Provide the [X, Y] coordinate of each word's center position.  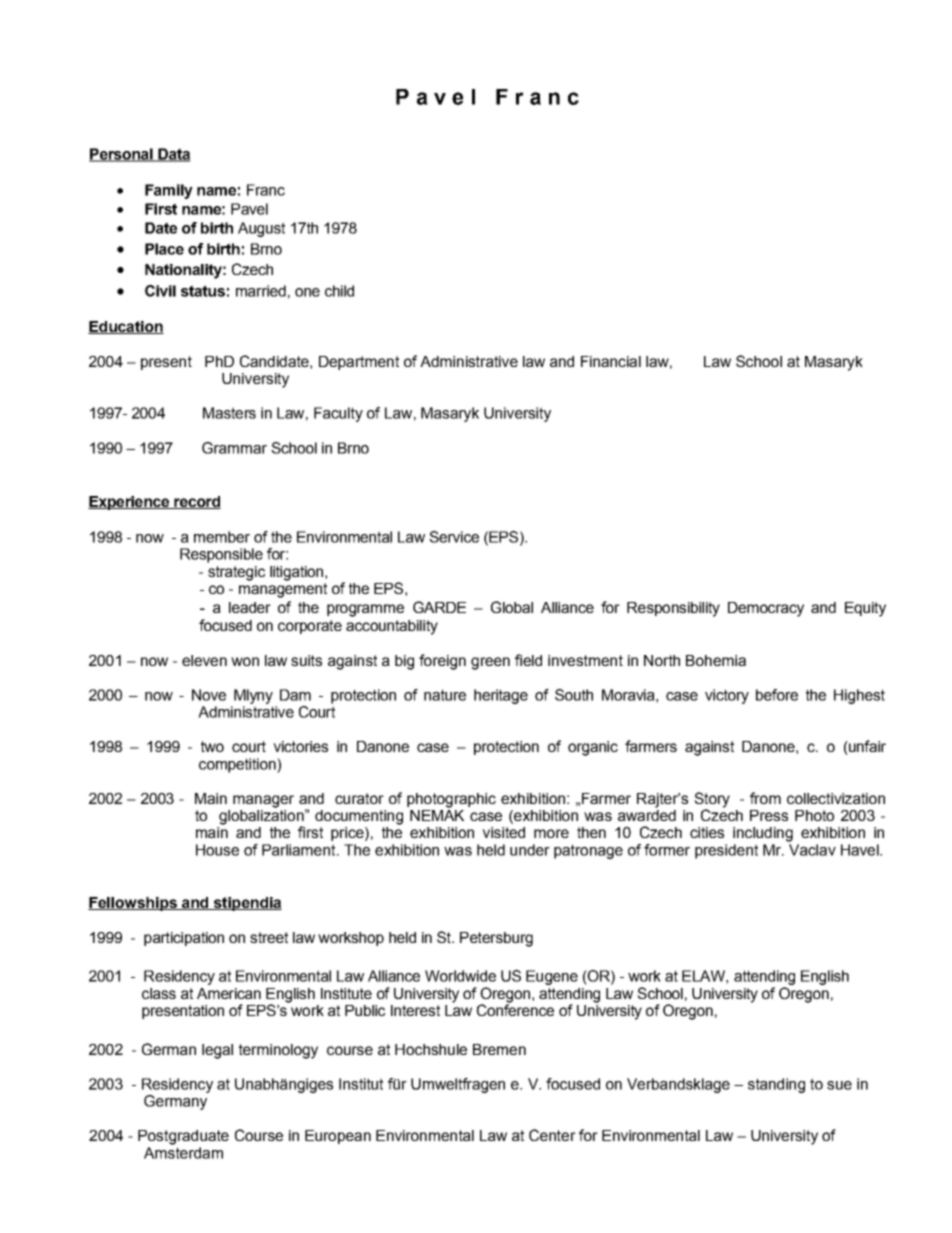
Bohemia [716, 660]
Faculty [338, 414]
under [530, 850]
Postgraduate [183, 1137]
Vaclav [812, 850]
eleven [204, 660]
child [339, 291]
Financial [611, 361]
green [490, 663]
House [217, 850]
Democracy [766, 609]
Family [169, 191]
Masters [229, 413]
